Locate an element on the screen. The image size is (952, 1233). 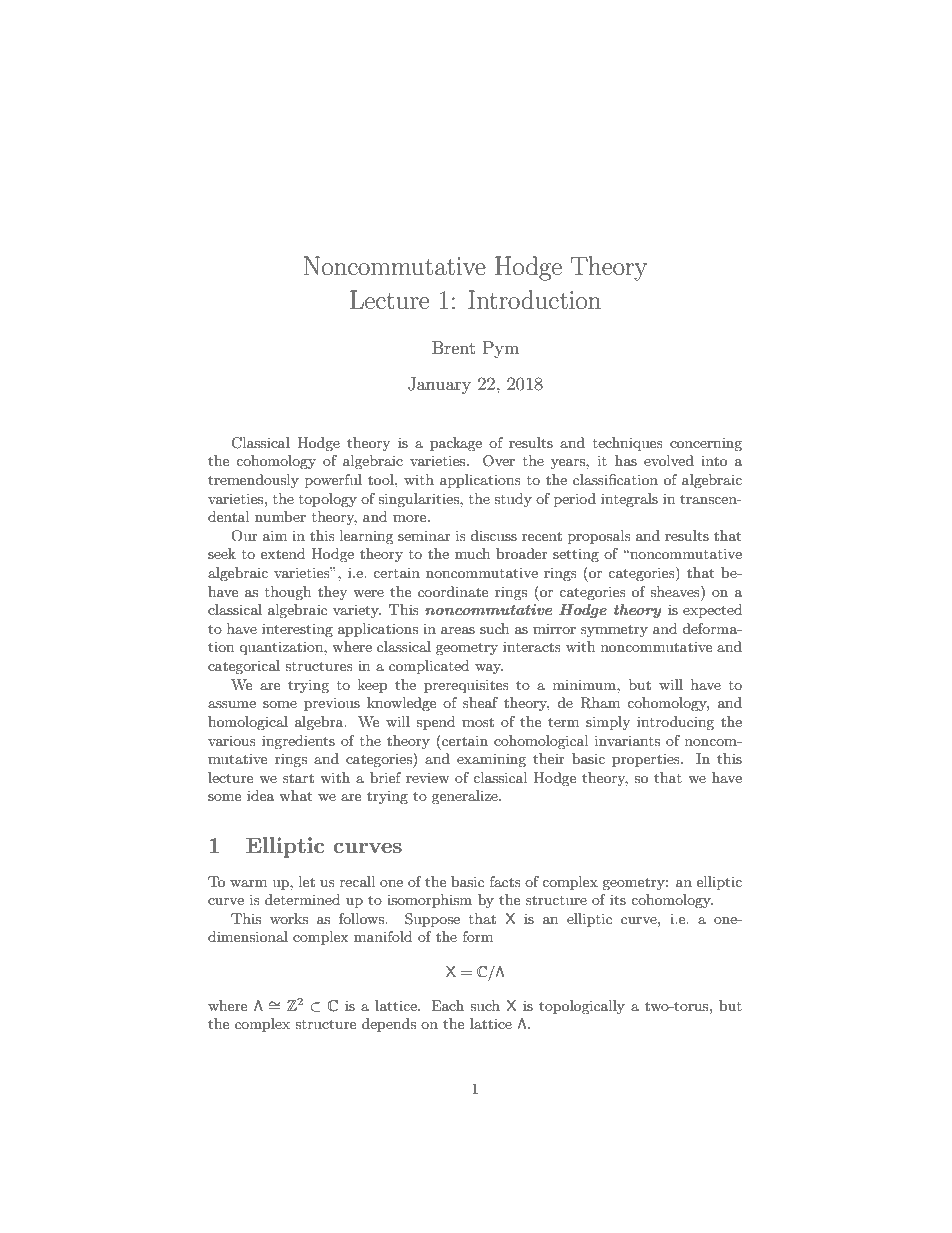
Each is located at coordinates (447, 1005).
